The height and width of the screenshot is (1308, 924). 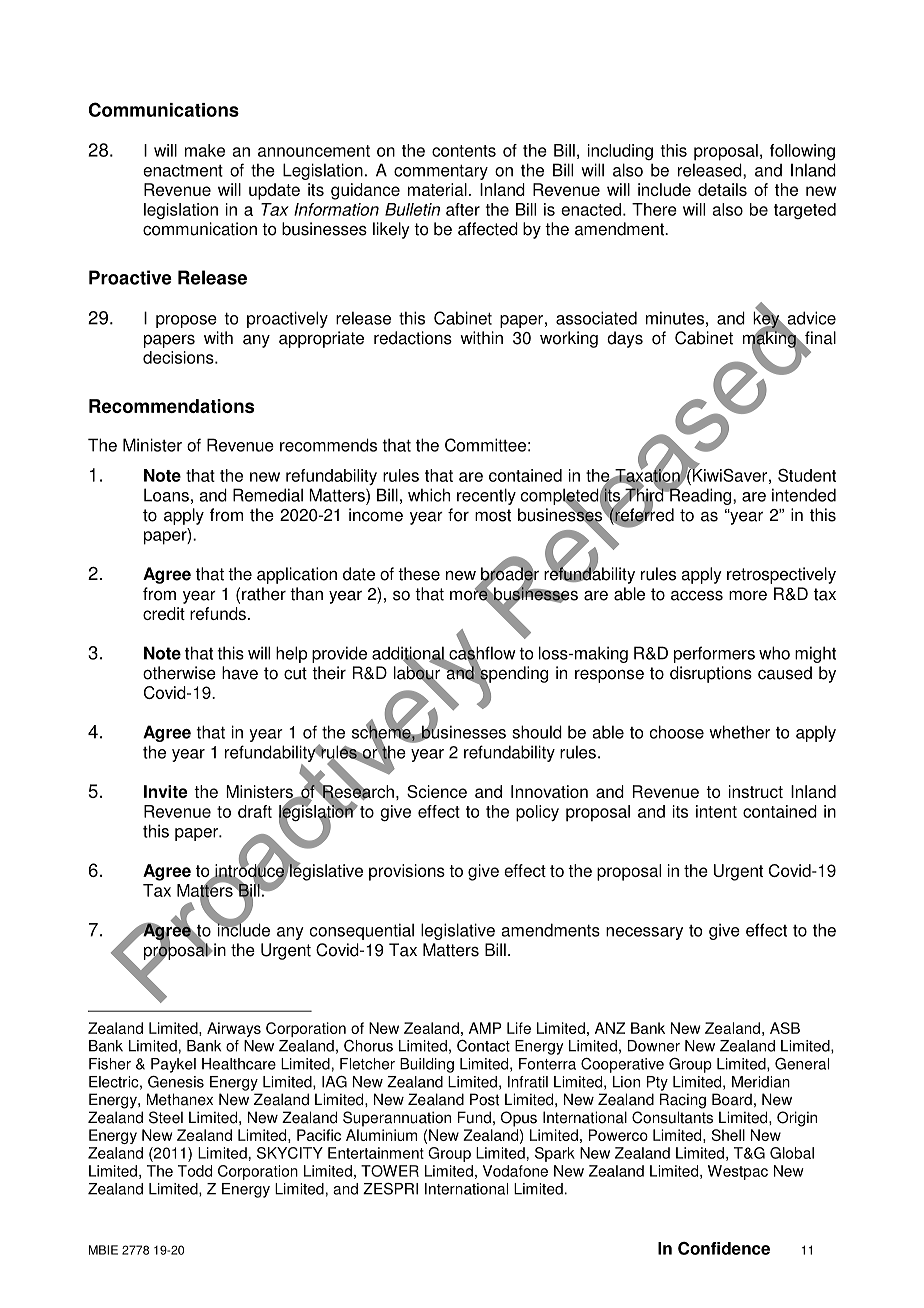 I want to click on retrospectively, so click(x=781, y=575).
